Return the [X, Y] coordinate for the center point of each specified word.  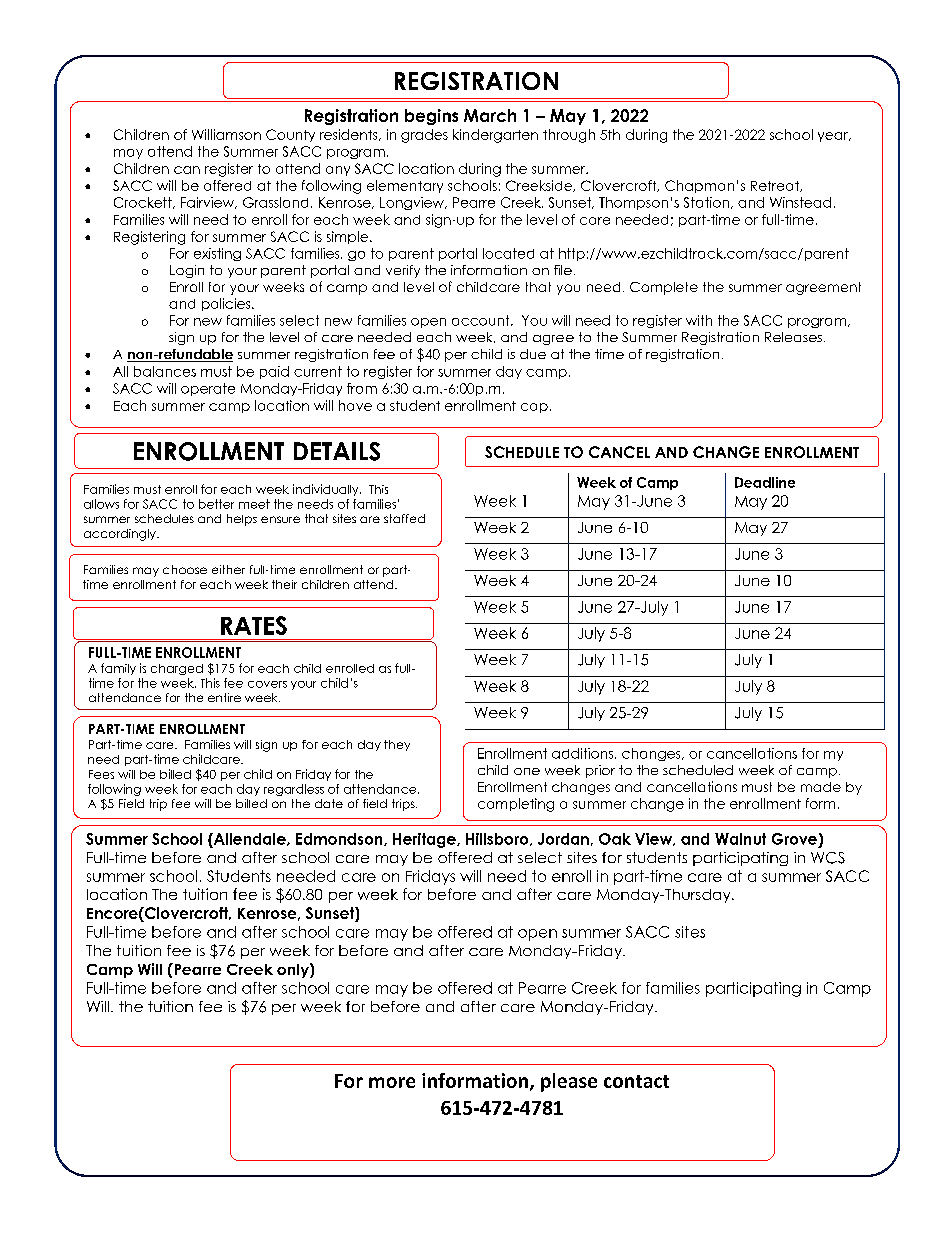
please [569, 1082]
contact [636, 1081]
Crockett [144, 203]
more [392, 1082]
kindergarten [495, 136]
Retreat [776, 186]
